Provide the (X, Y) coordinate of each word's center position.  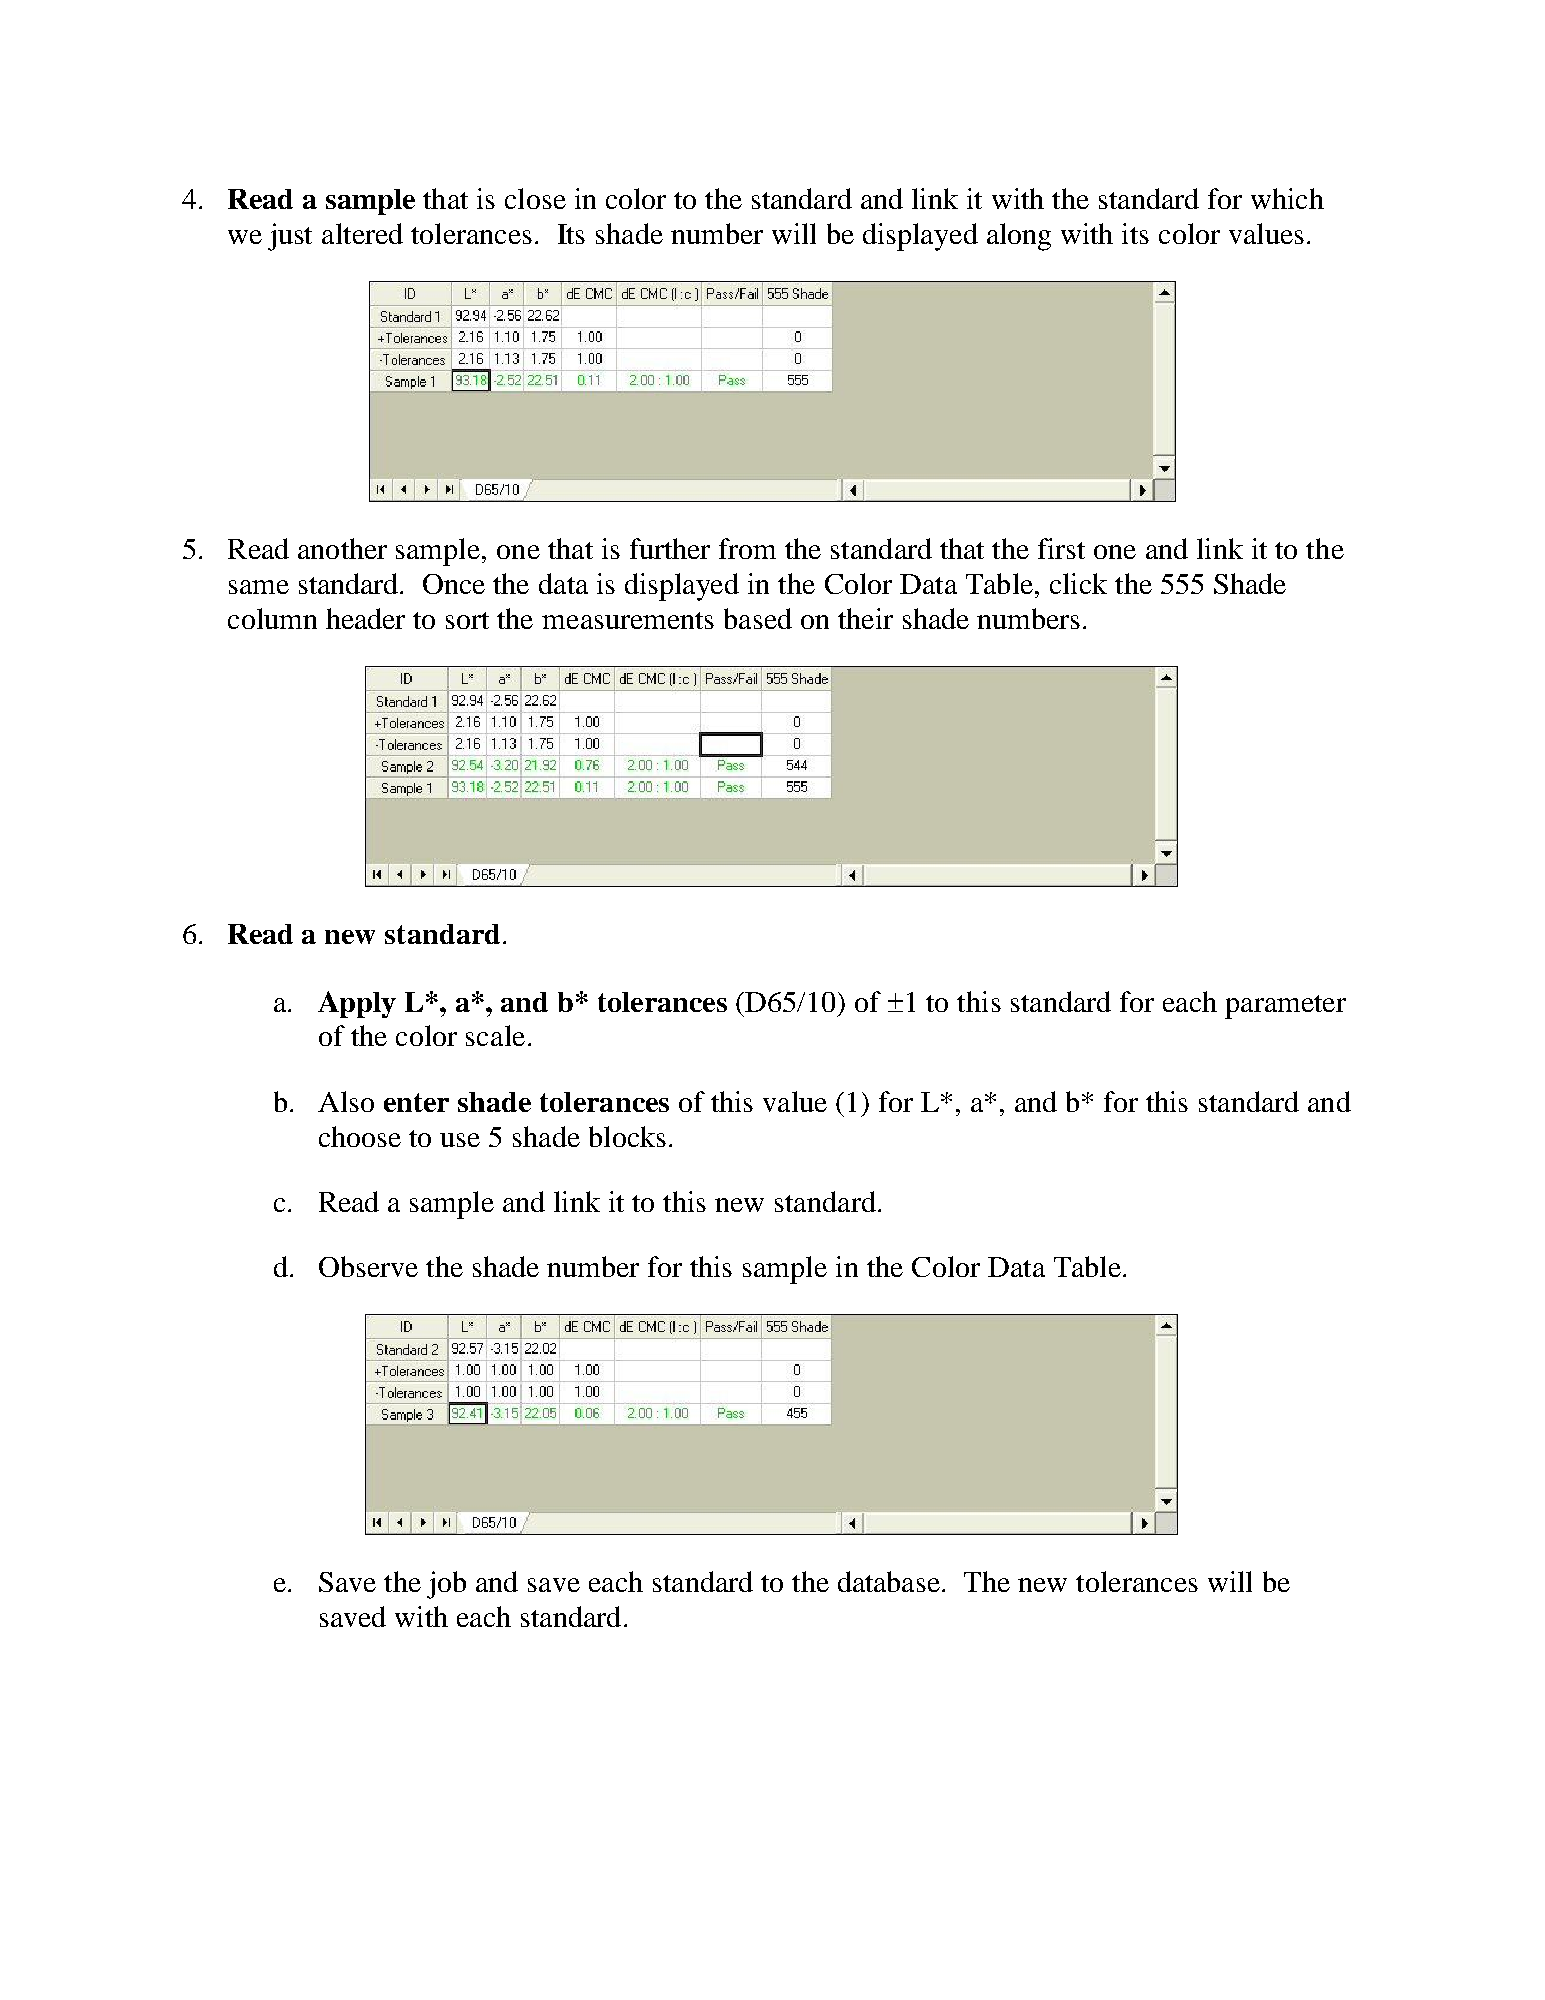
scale (495, 1035)
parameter (1285, 1007)
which (1287, 198)
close (535, 198)
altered (362, 233)
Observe (368, 1266)
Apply (357, 1004)
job (446, 1585)
